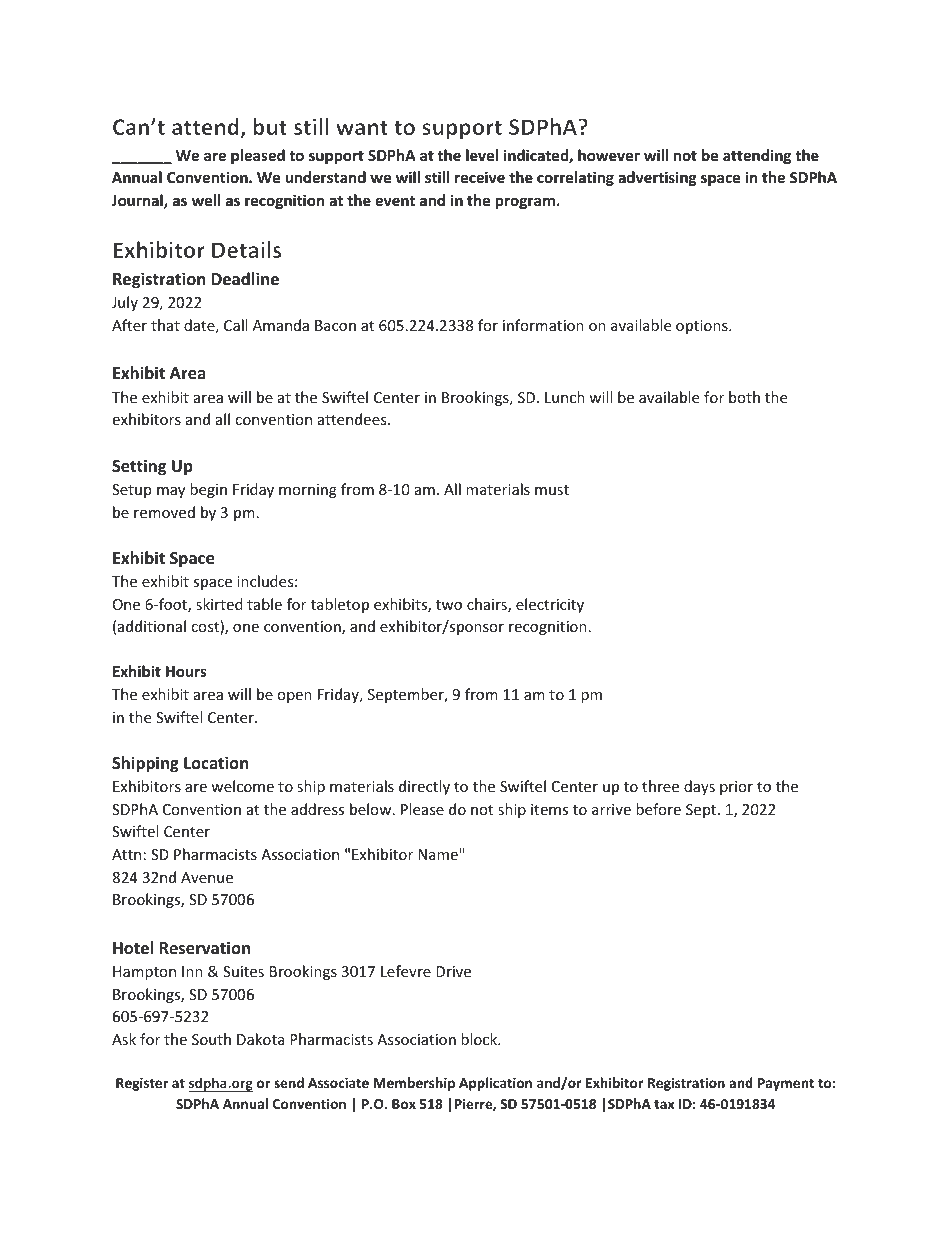  Describe the element at coordinates (550, 605) in the screenshot. I see `electricity` at that location.
